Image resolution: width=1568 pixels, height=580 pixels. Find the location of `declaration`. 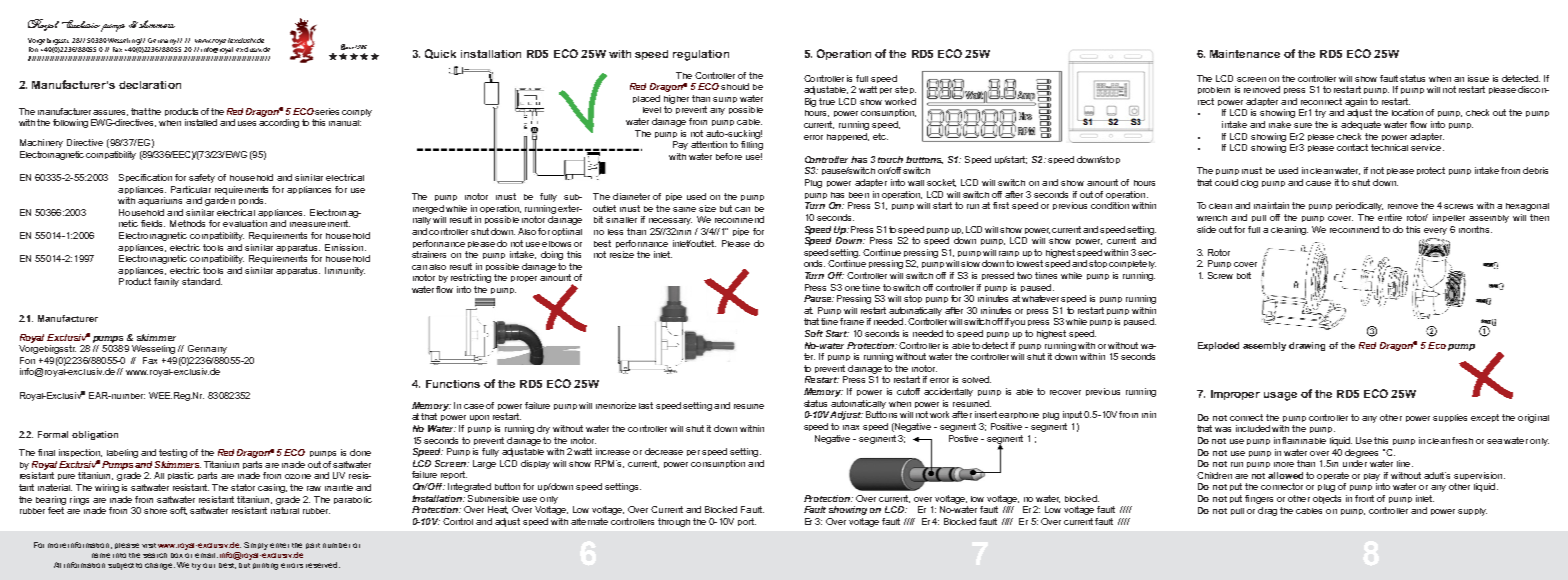

declaration is located at coordinates (150, 85).
